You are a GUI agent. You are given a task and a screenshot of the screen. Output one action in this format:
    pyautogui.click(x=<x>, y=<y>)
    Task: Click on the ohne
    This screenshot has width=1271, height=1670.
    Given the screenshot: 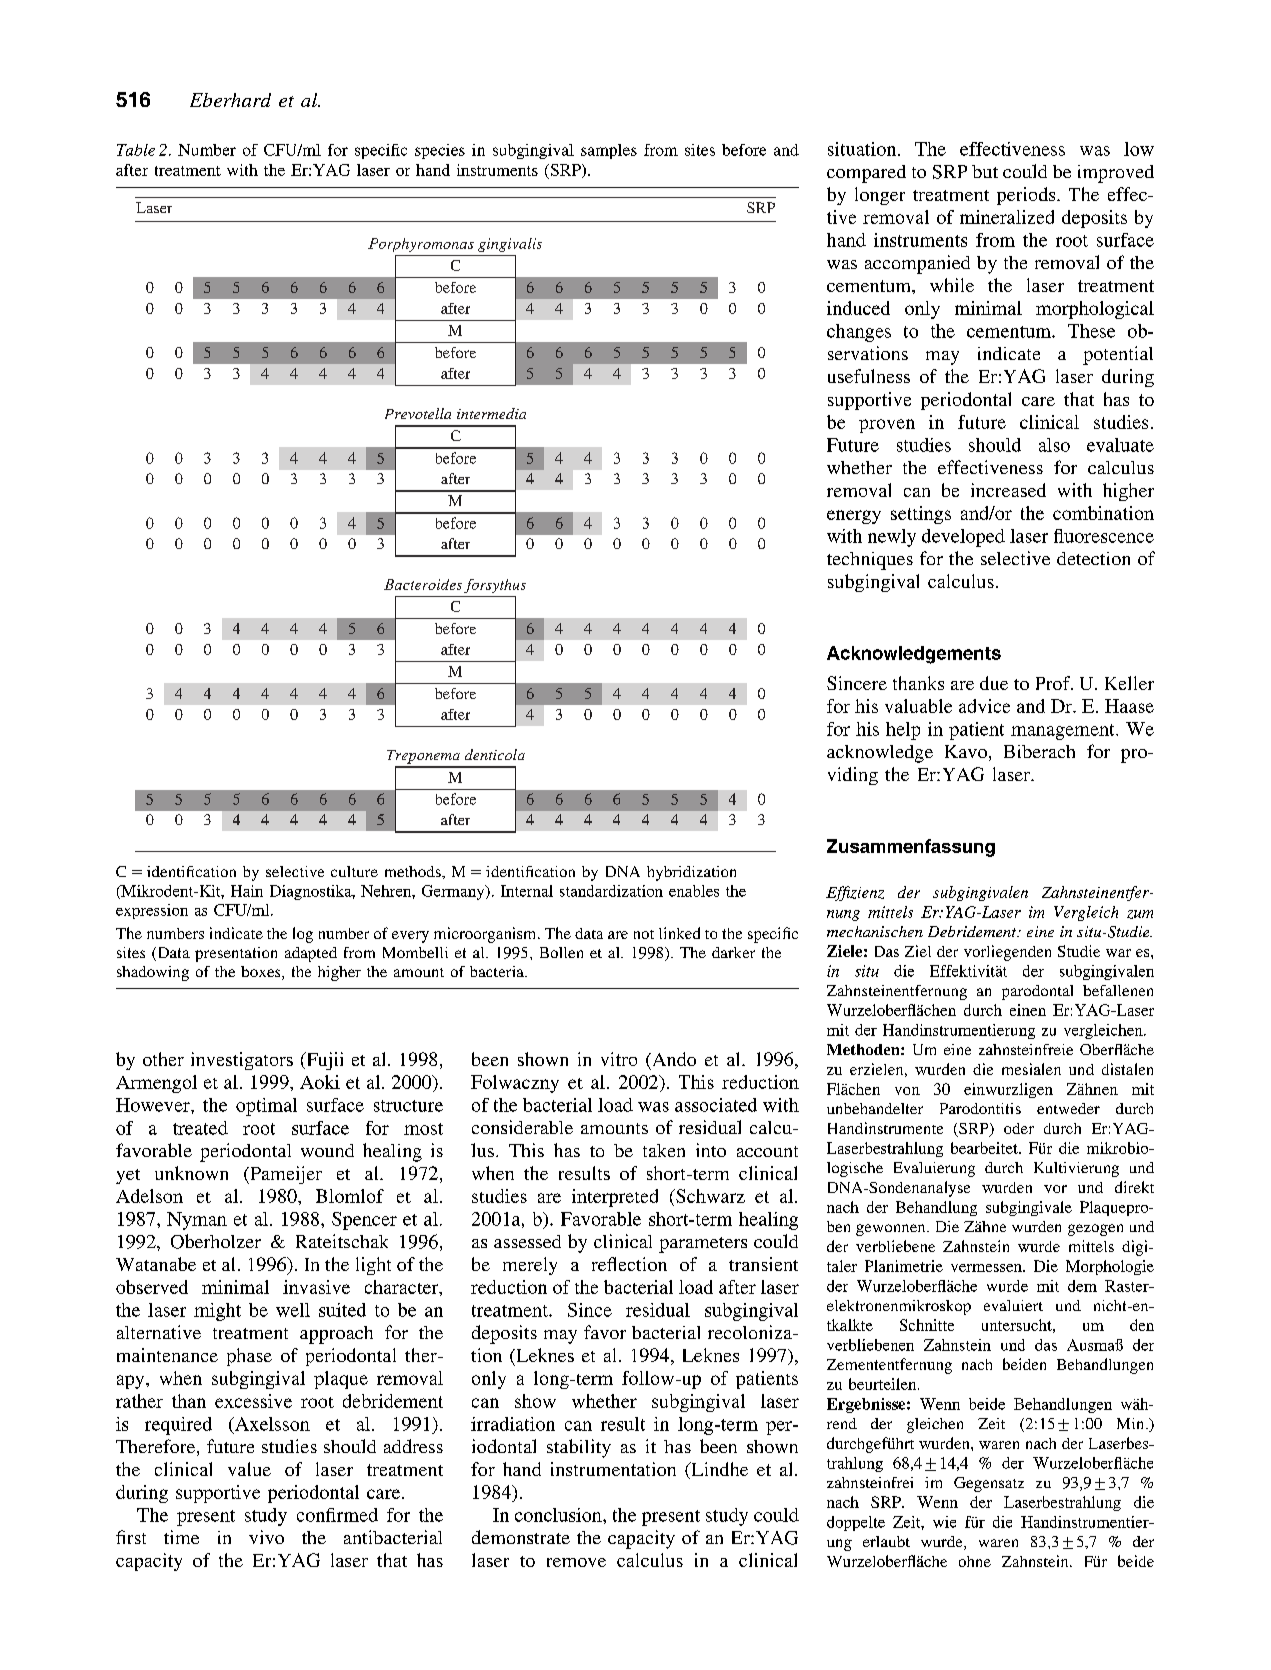 What is the action you would take?
    pyautogui.click(x=975, y=1561)
